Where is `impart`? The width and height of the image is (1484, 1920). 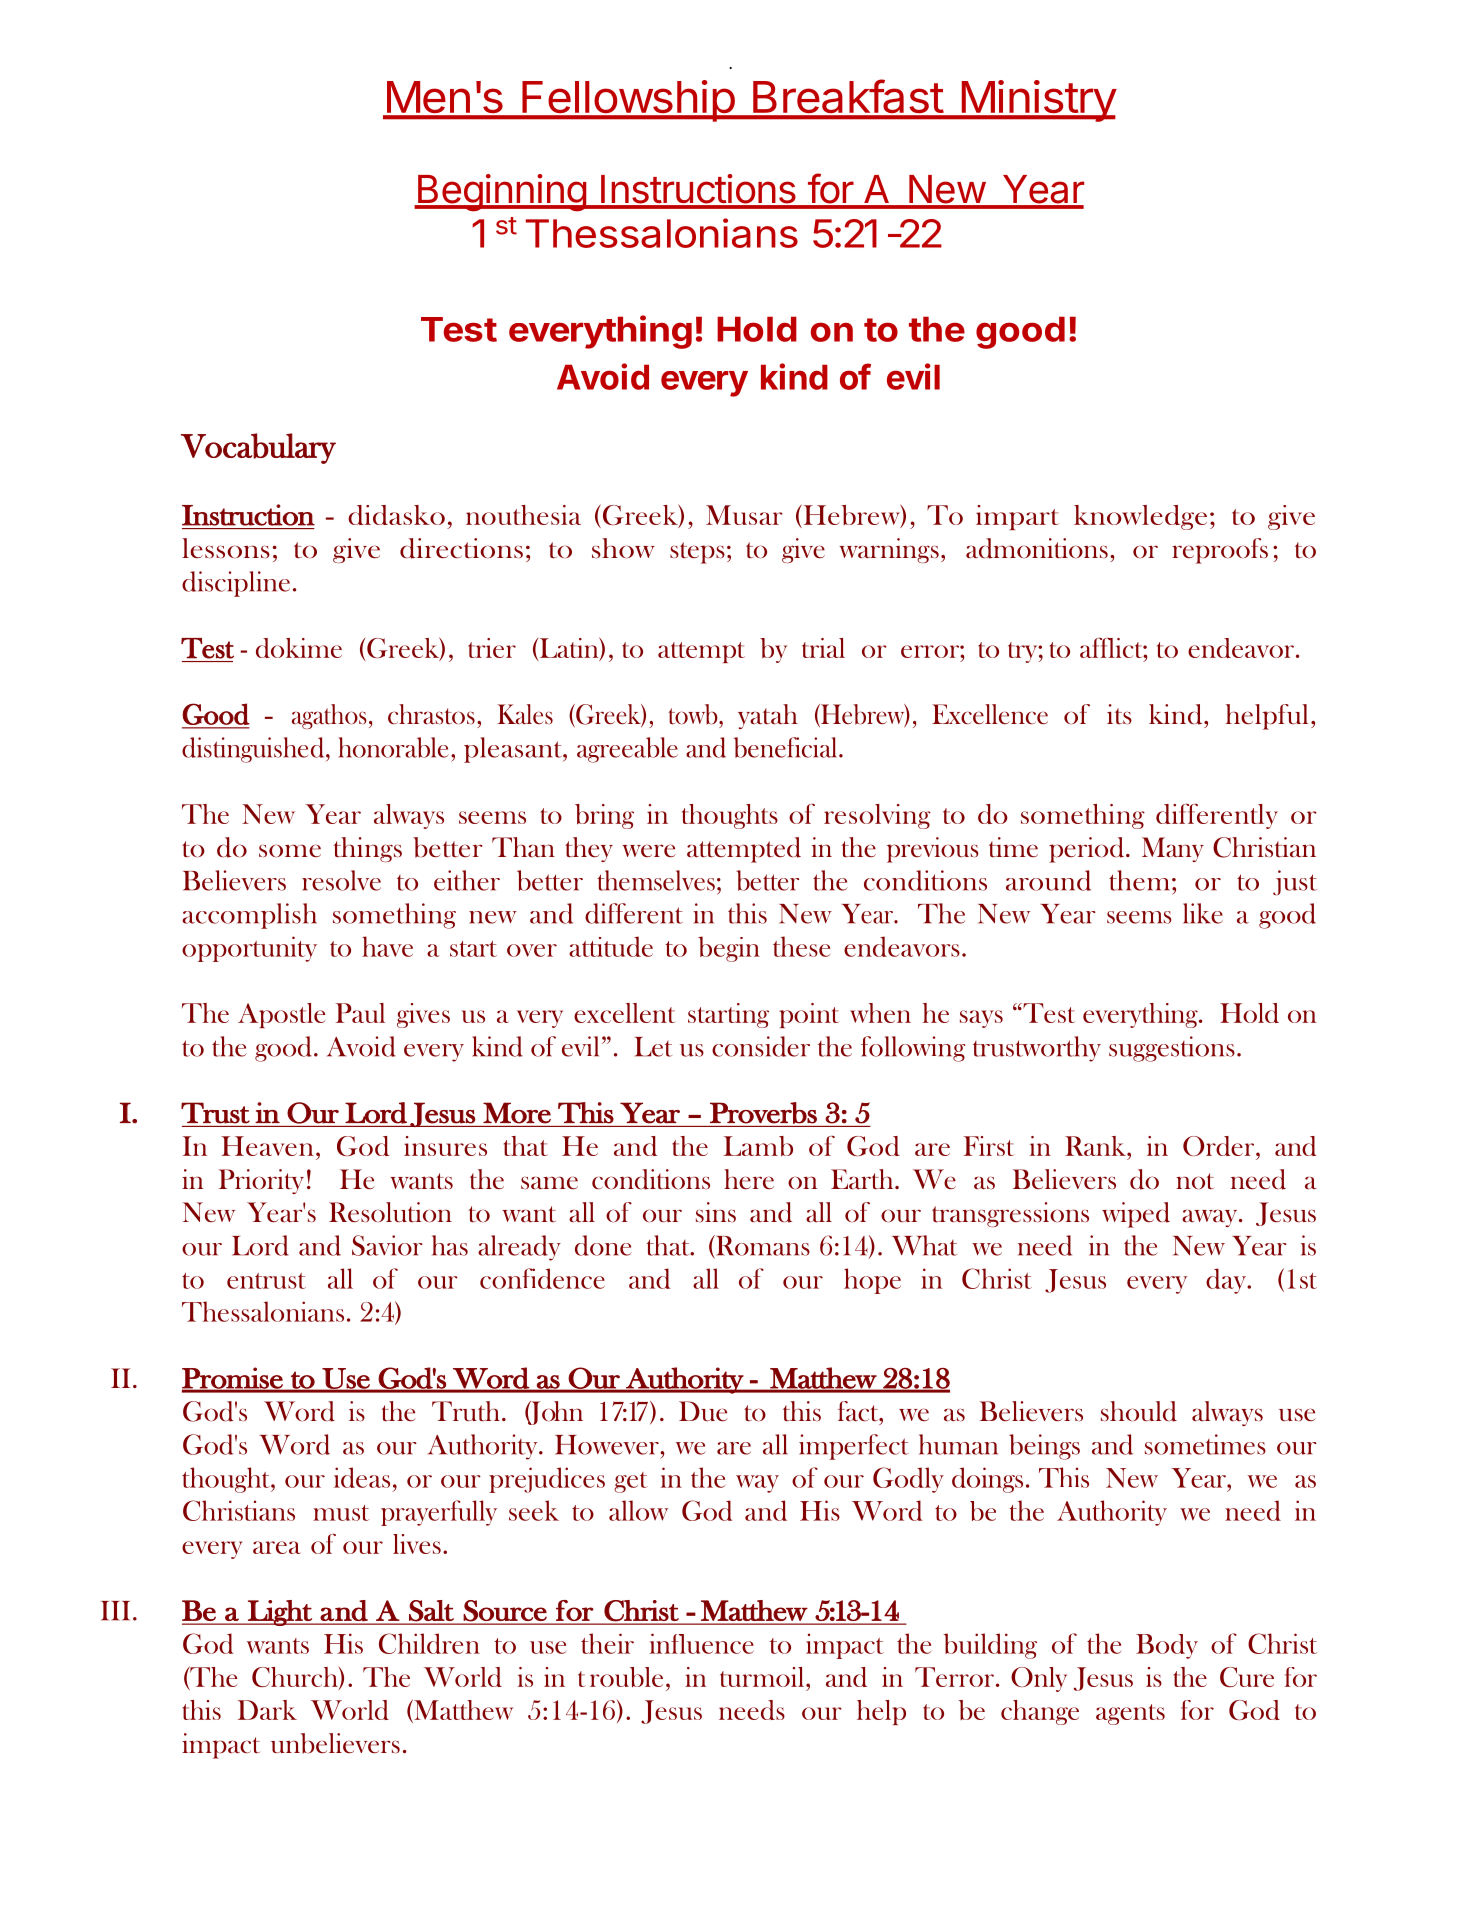 impart is located at coordinates (1017, 517).
